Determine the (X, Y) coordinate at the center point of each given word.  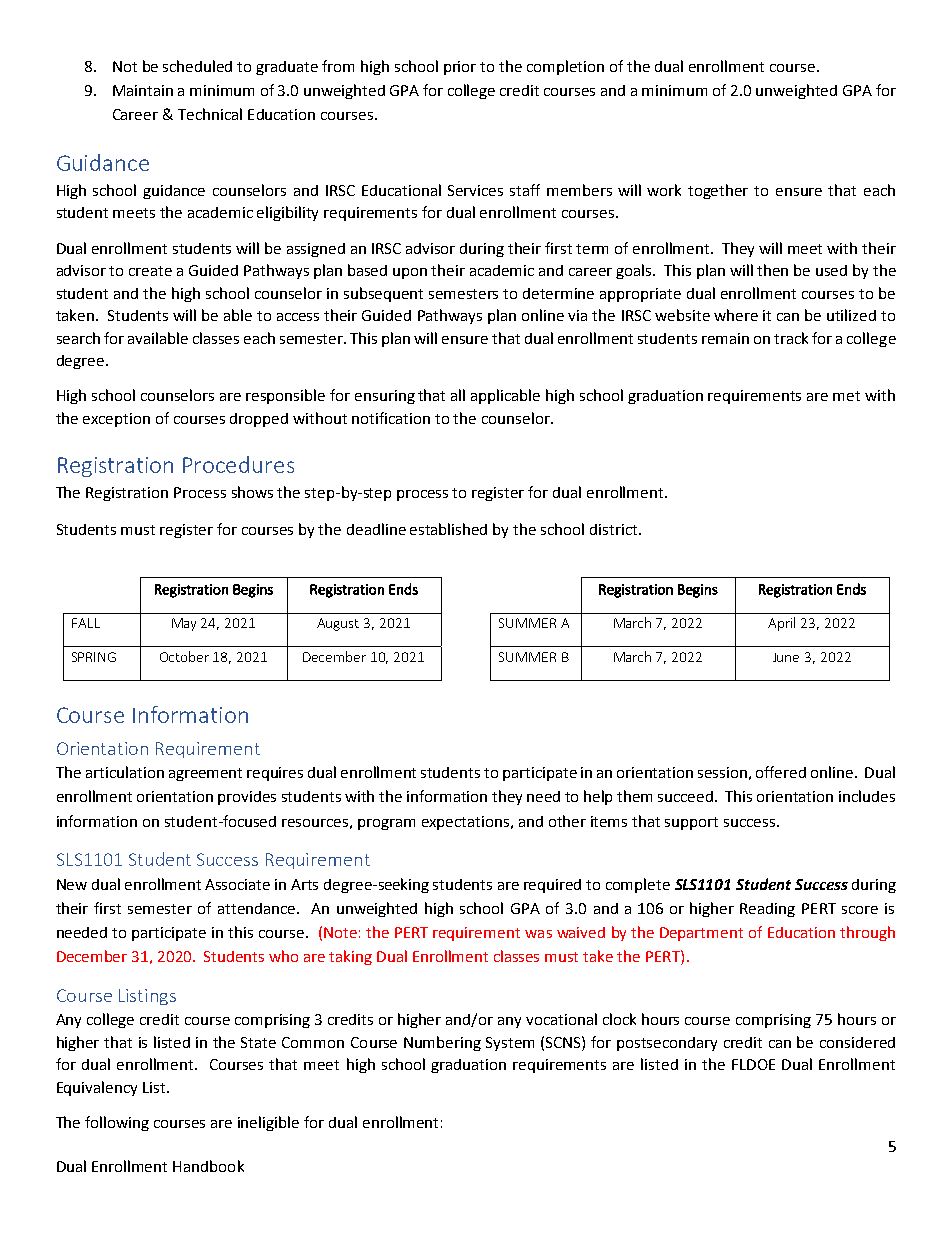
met (846, 396)
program (386, 824)
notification (391, 418)
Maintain (143, 90)
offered (781, 772)
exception (116, 420)
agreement (205, 774)
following (117, 1123)
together (718, 191)
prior (460, 68)
